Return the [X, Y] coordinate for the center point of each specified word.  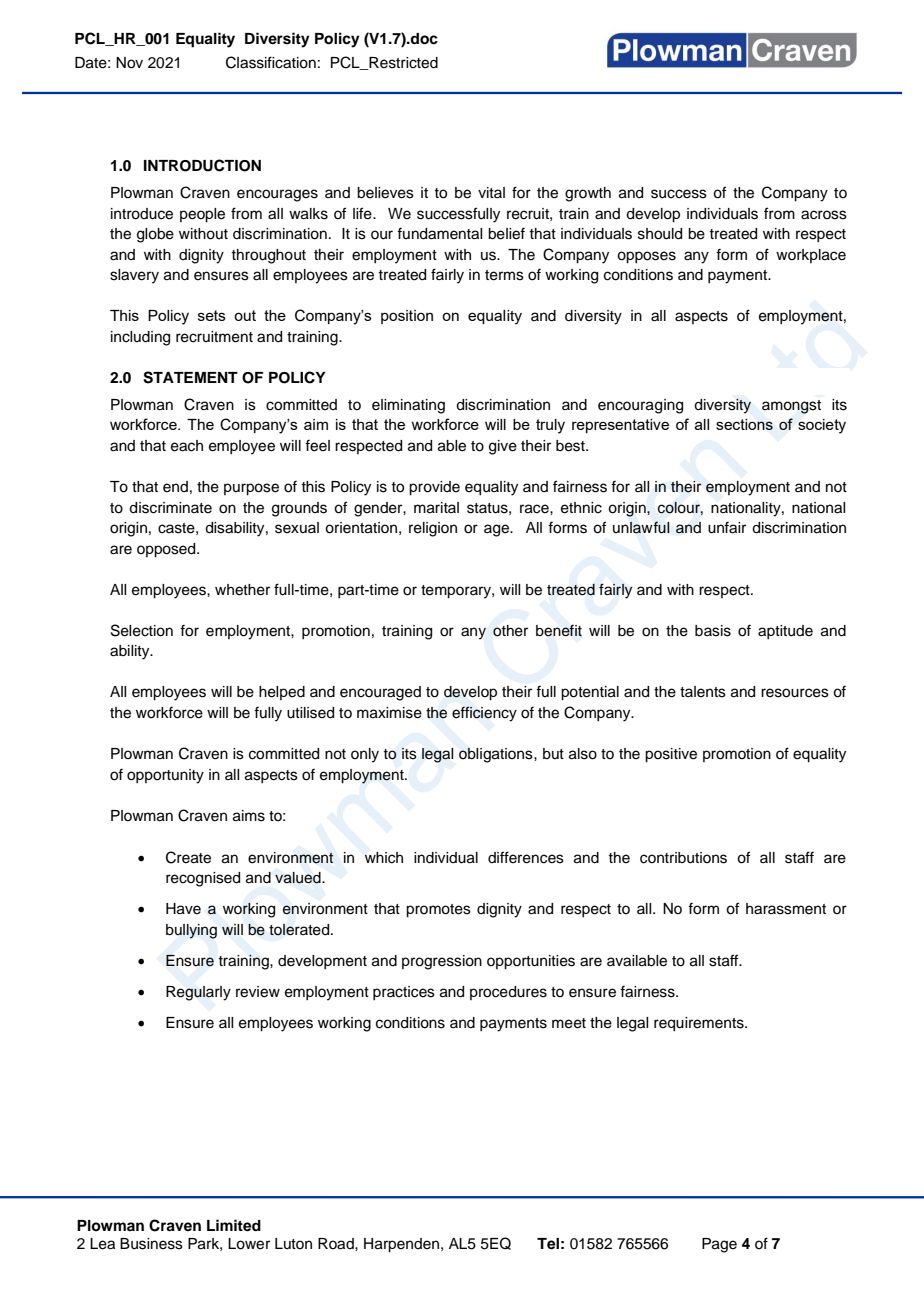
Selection [142, 630]
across [824, 215]
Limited [234, 1225]
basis [713, 631]
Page [719, 1245]
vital [491, 192]
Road [337, 1244]
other [510, 631]
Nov [129, 63]
